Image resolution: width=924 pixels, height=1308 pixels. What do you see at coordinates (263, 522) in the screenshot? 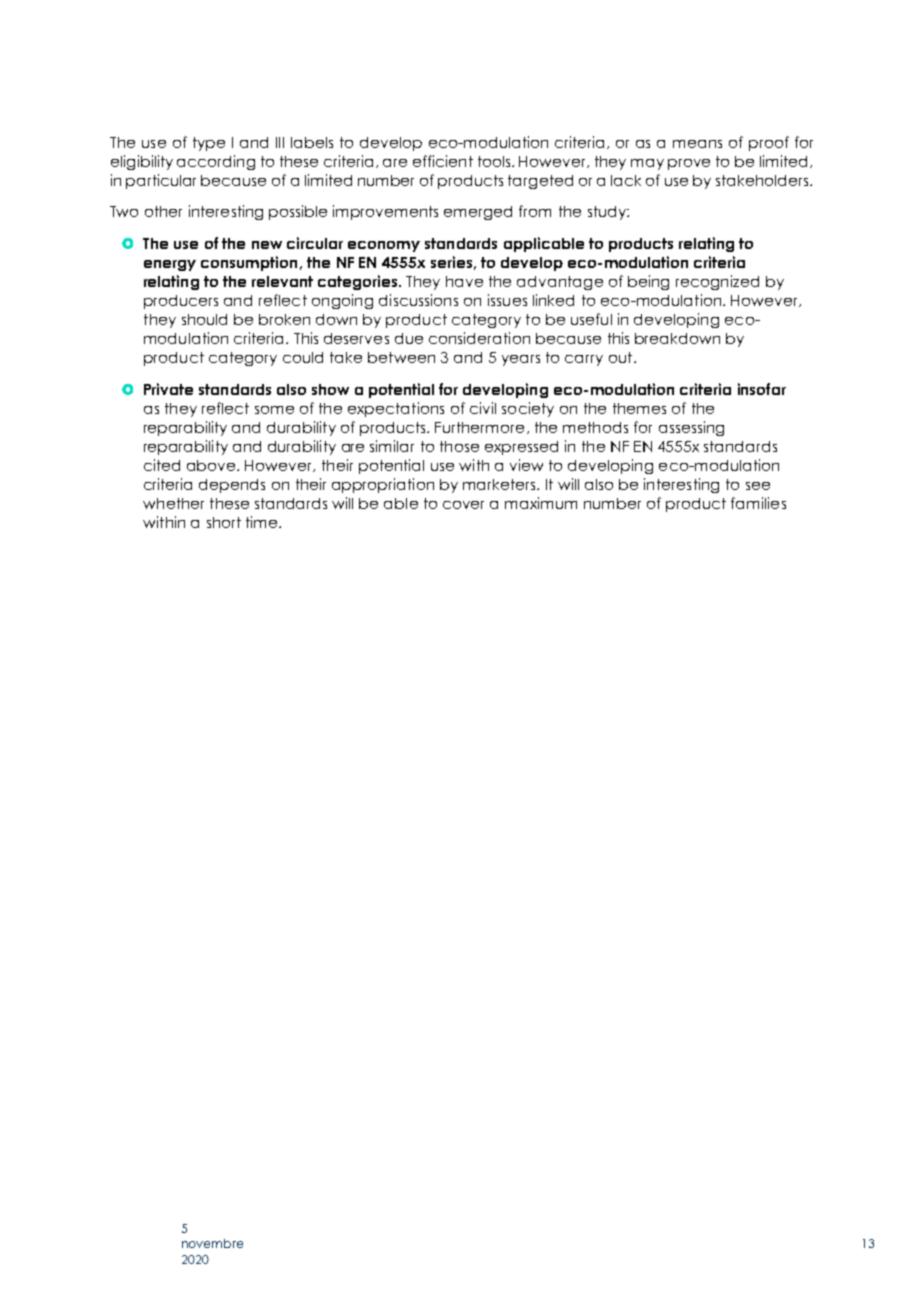
I see `time` at bounding box center [263, 522].
